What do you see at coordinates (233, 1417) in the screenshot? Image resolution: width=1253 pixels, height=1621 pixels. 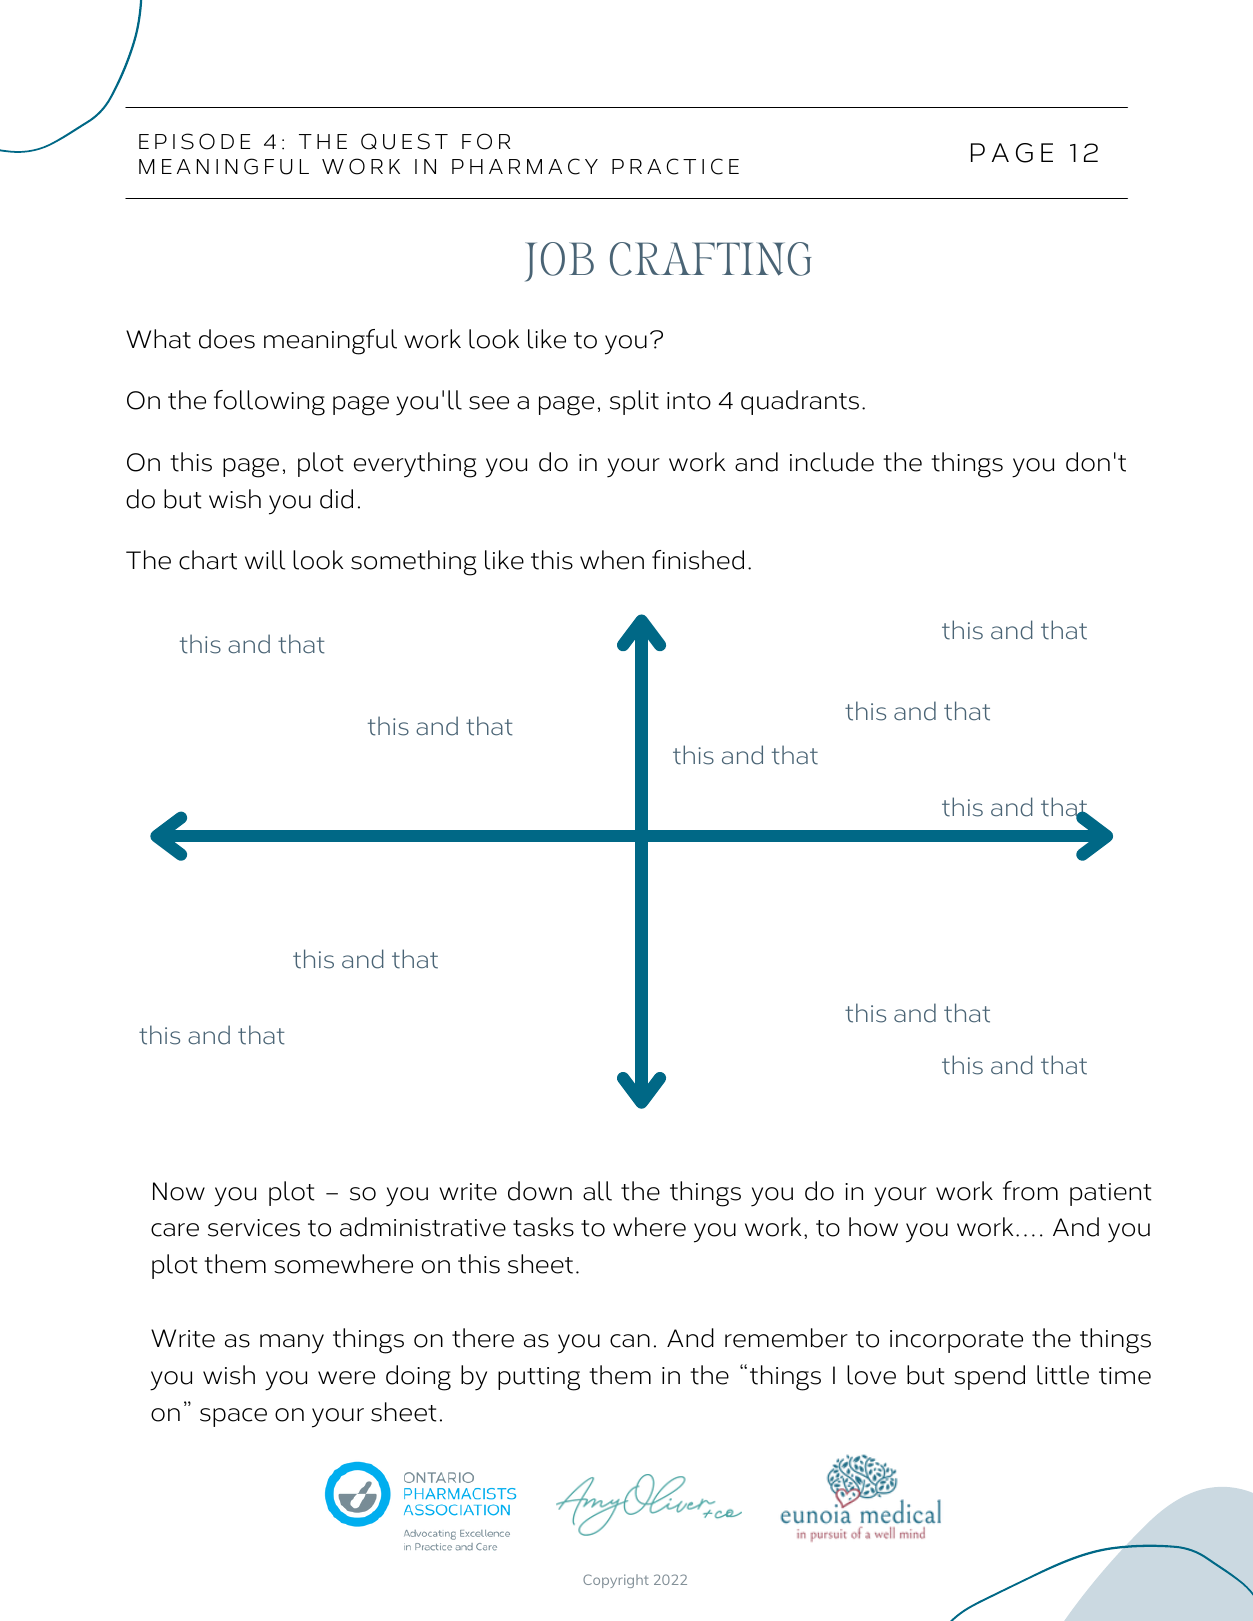 I see `space` at bounding box center [233, 1417].
